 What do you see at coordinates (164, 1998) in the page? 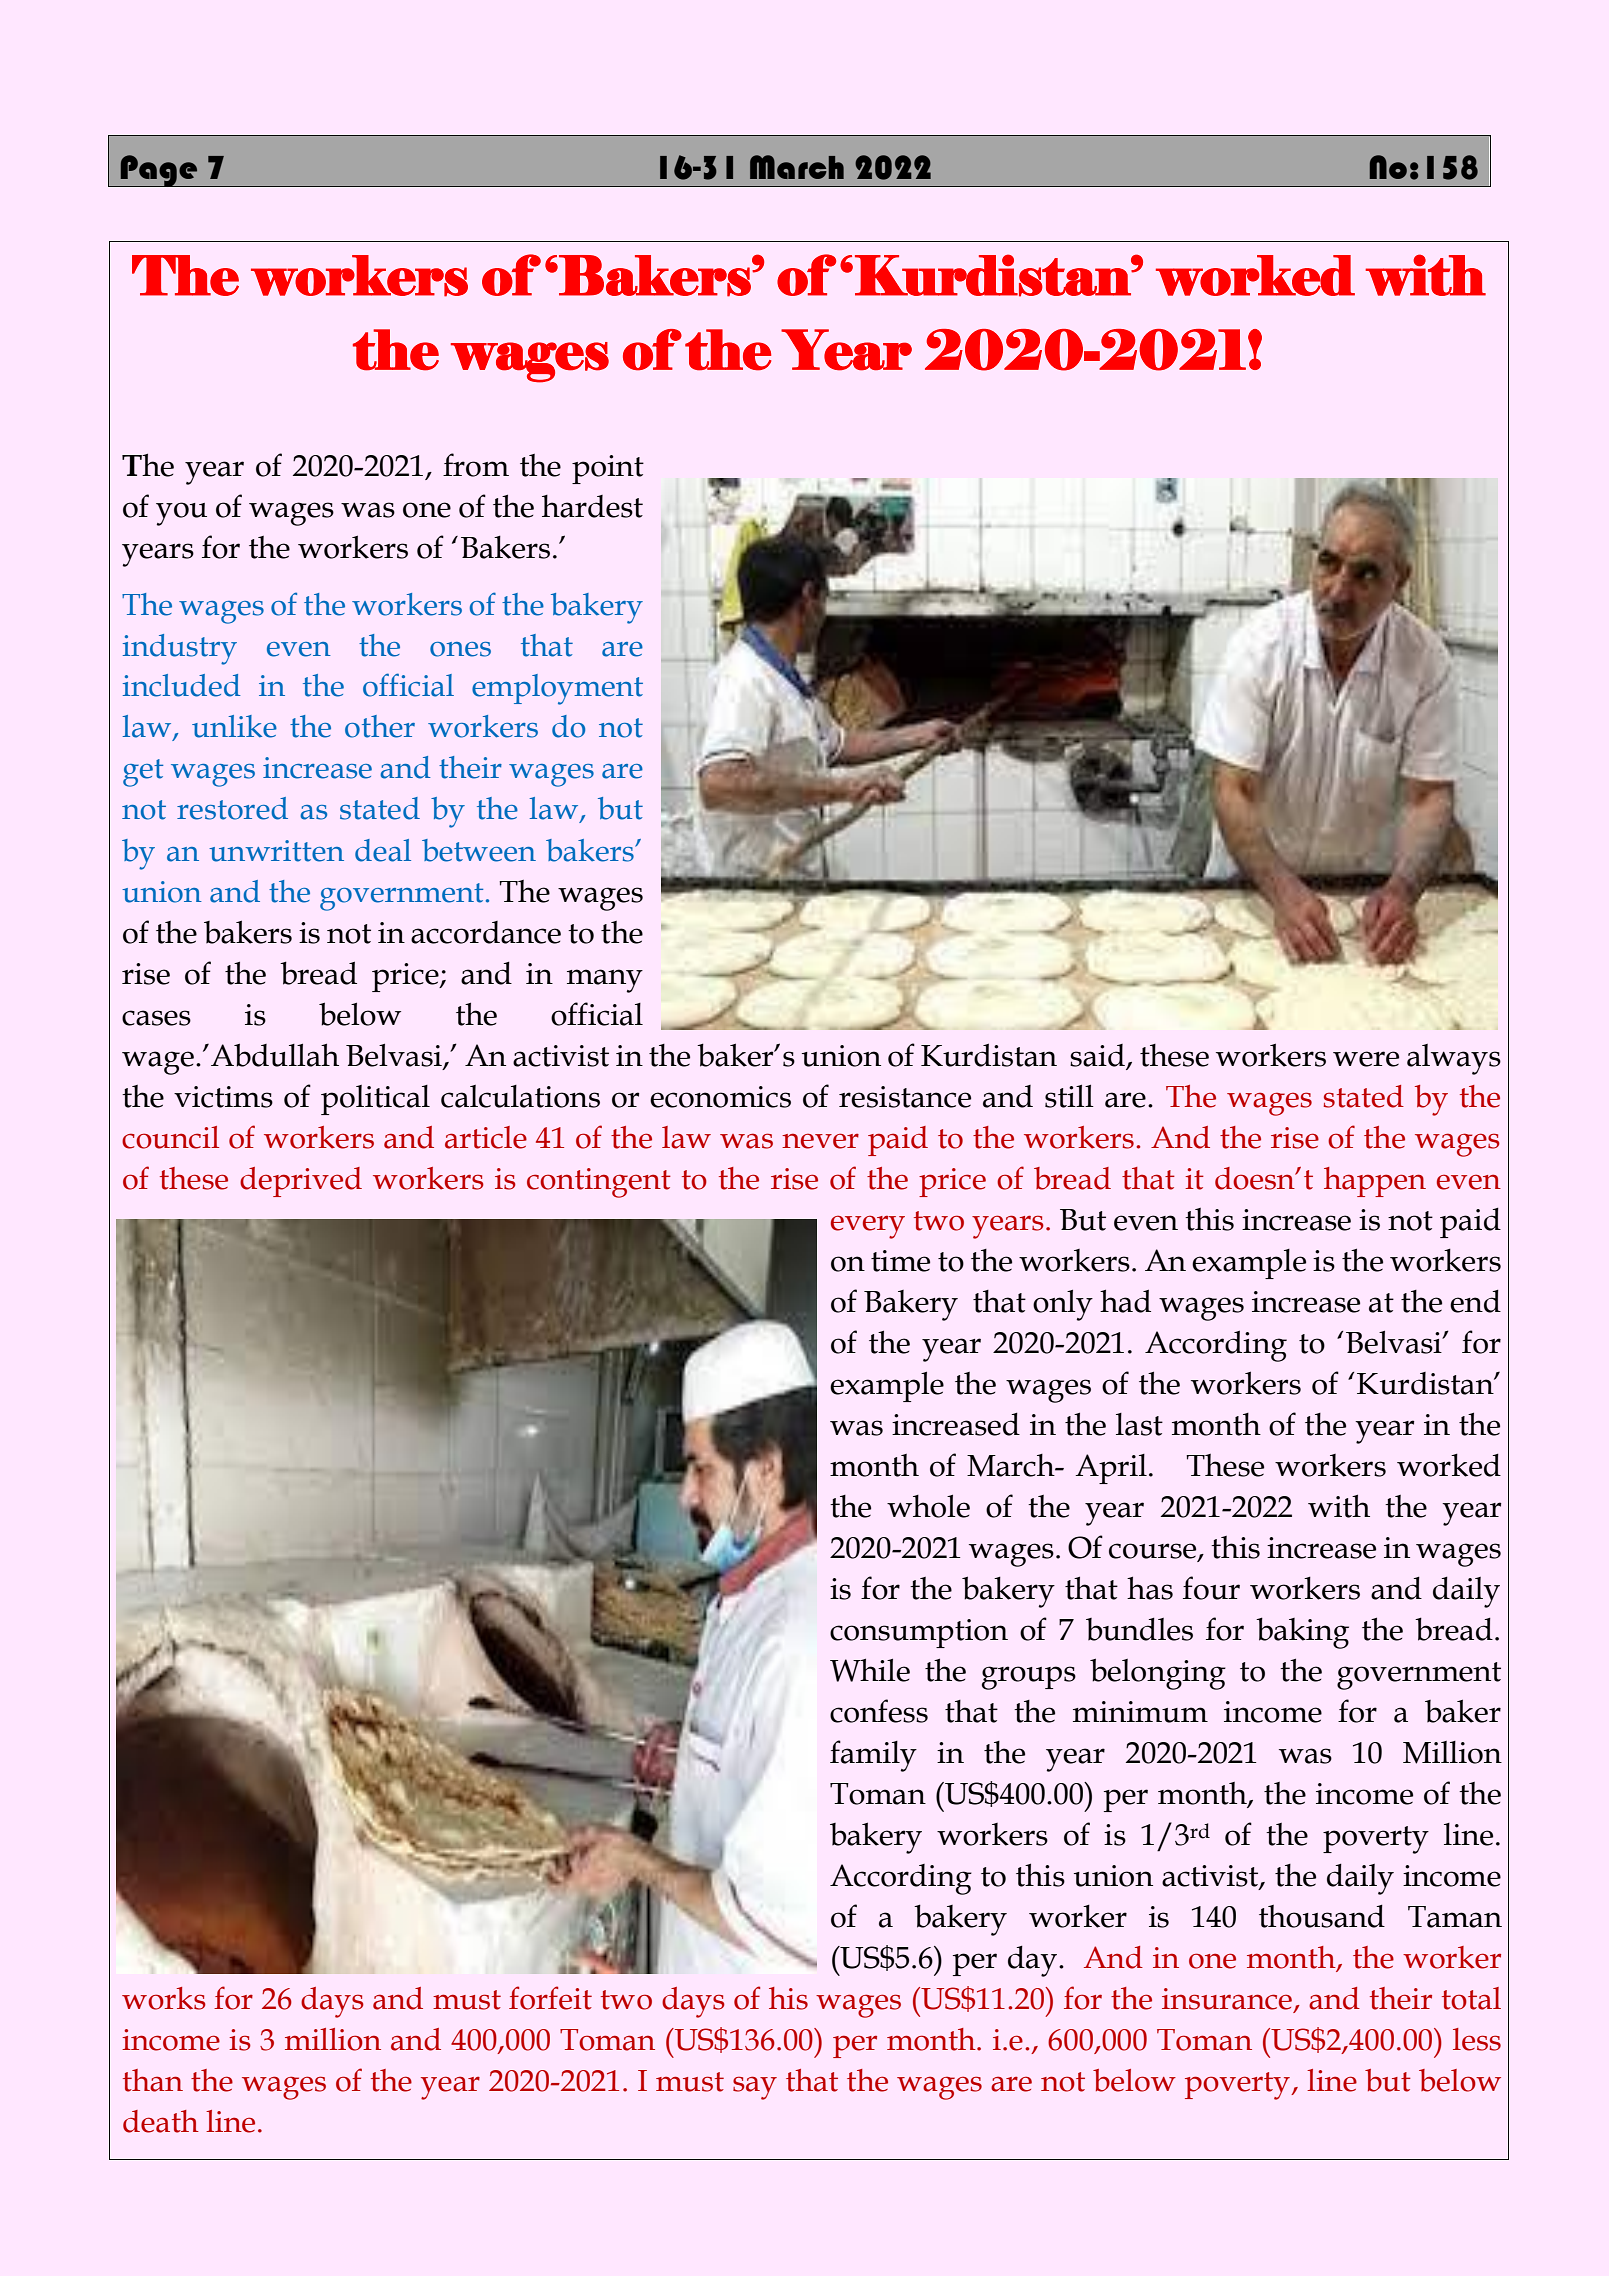
I see `works` at bounding box center [164, 1998].
